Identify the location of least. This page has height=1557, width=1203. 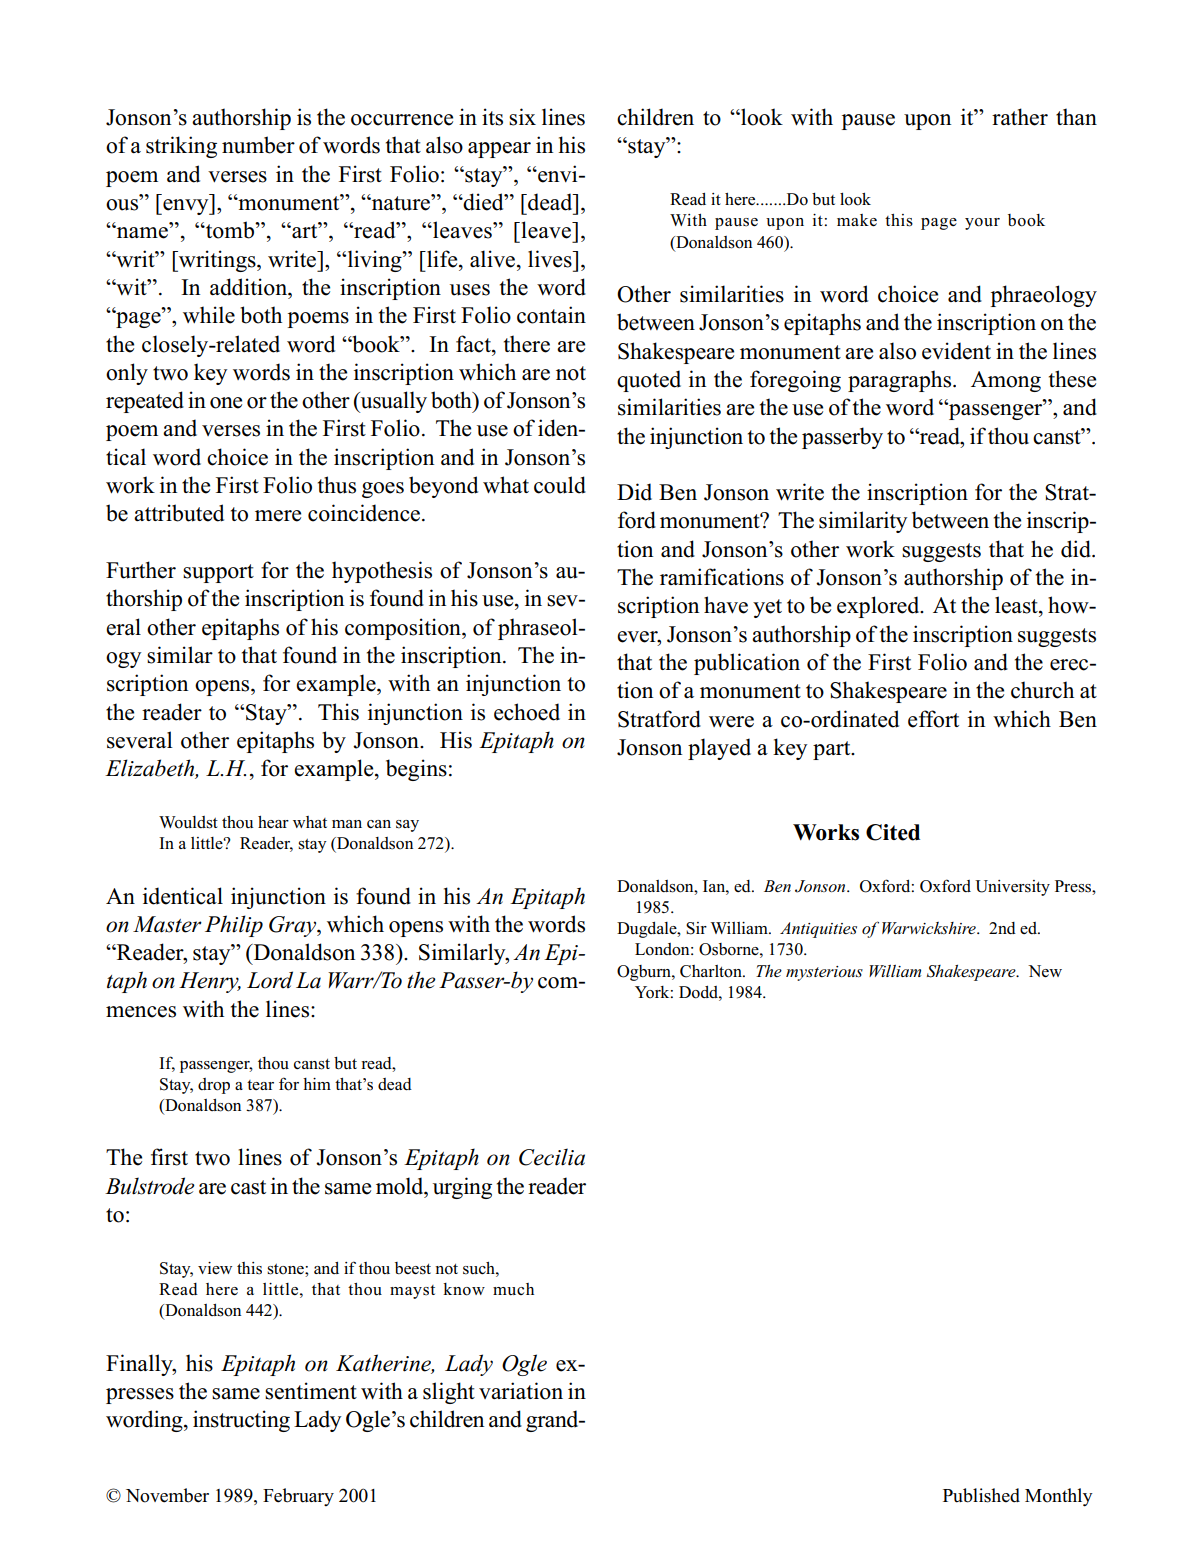
(1017, 605).
